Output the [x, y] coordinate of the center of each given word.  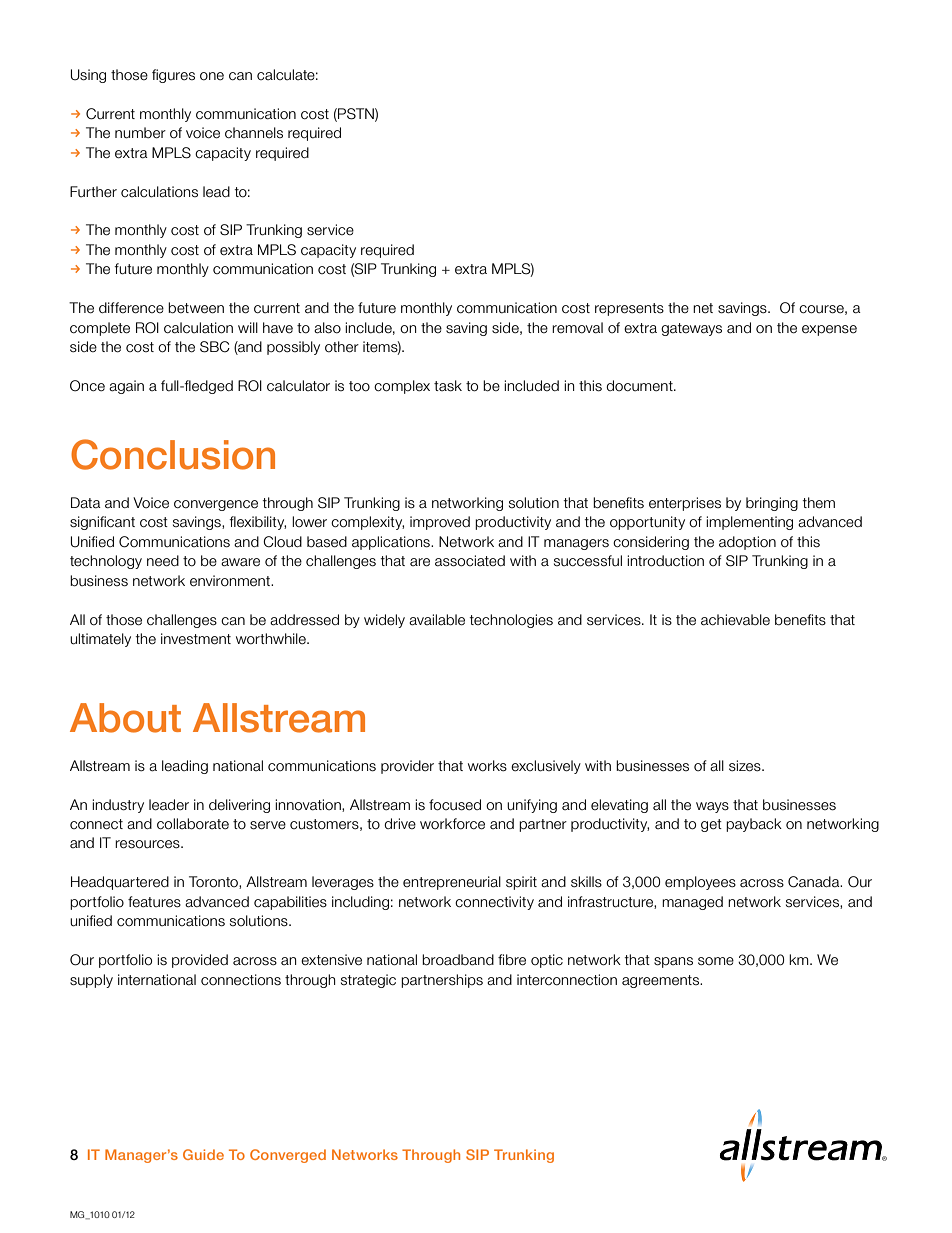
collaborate [193, 824]
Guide [203, 1154]
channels [254, 133]
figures [173, 76]
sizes [746, 766]
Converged [288, 1156]
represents [629, 309]
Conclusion [173, 454]
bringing [772, 504]
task [448, 386]
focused [455, 805]
